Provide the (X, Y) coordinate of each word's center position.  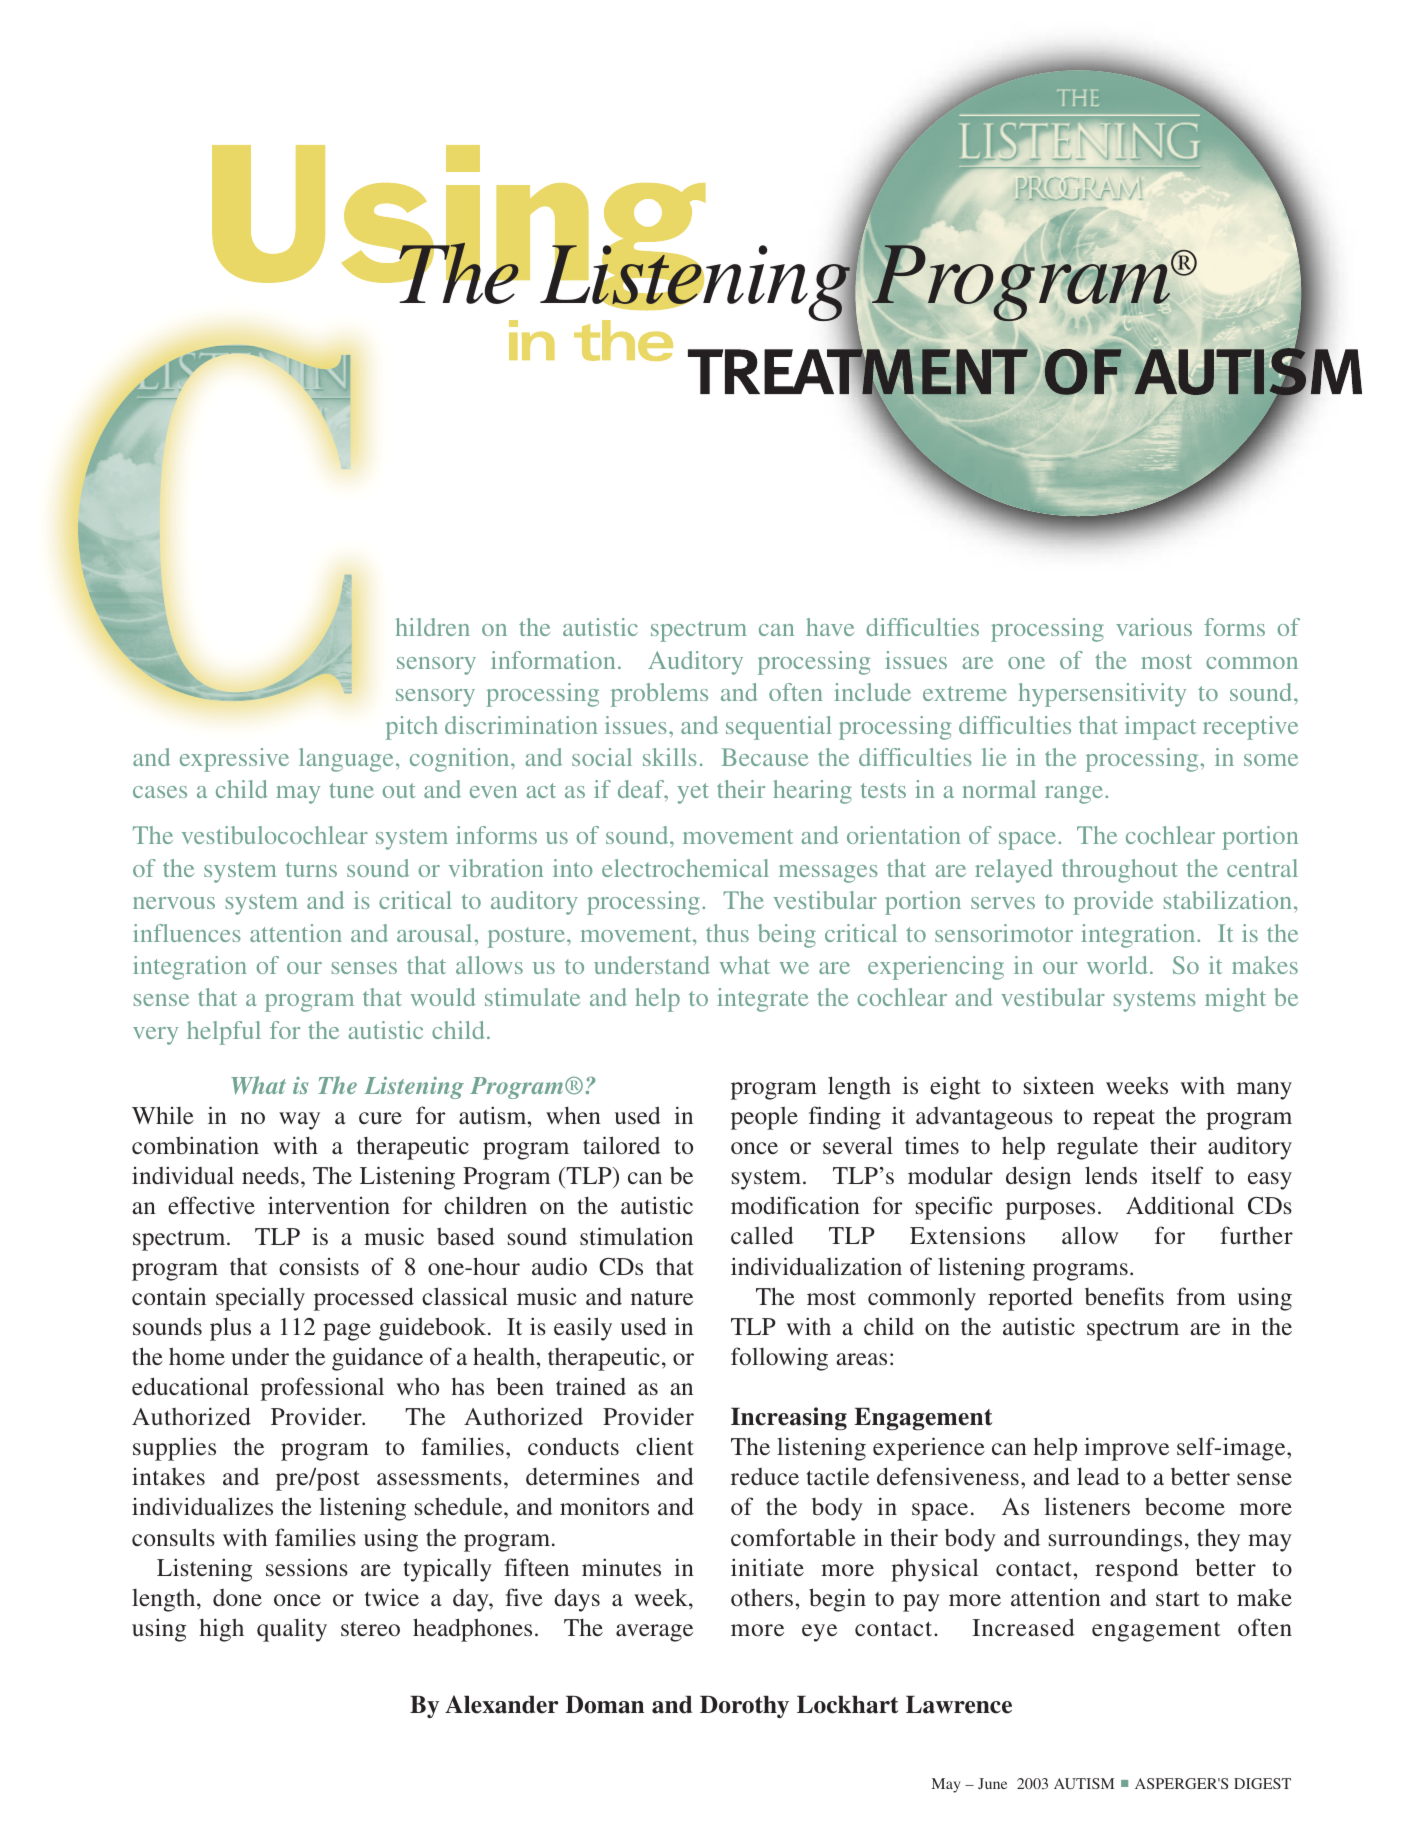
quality (292, 1630)
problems (659, 695)
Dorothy (744, 1707)
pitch (412, 728)
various (1154, 627)
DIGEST (1262, 1783)
